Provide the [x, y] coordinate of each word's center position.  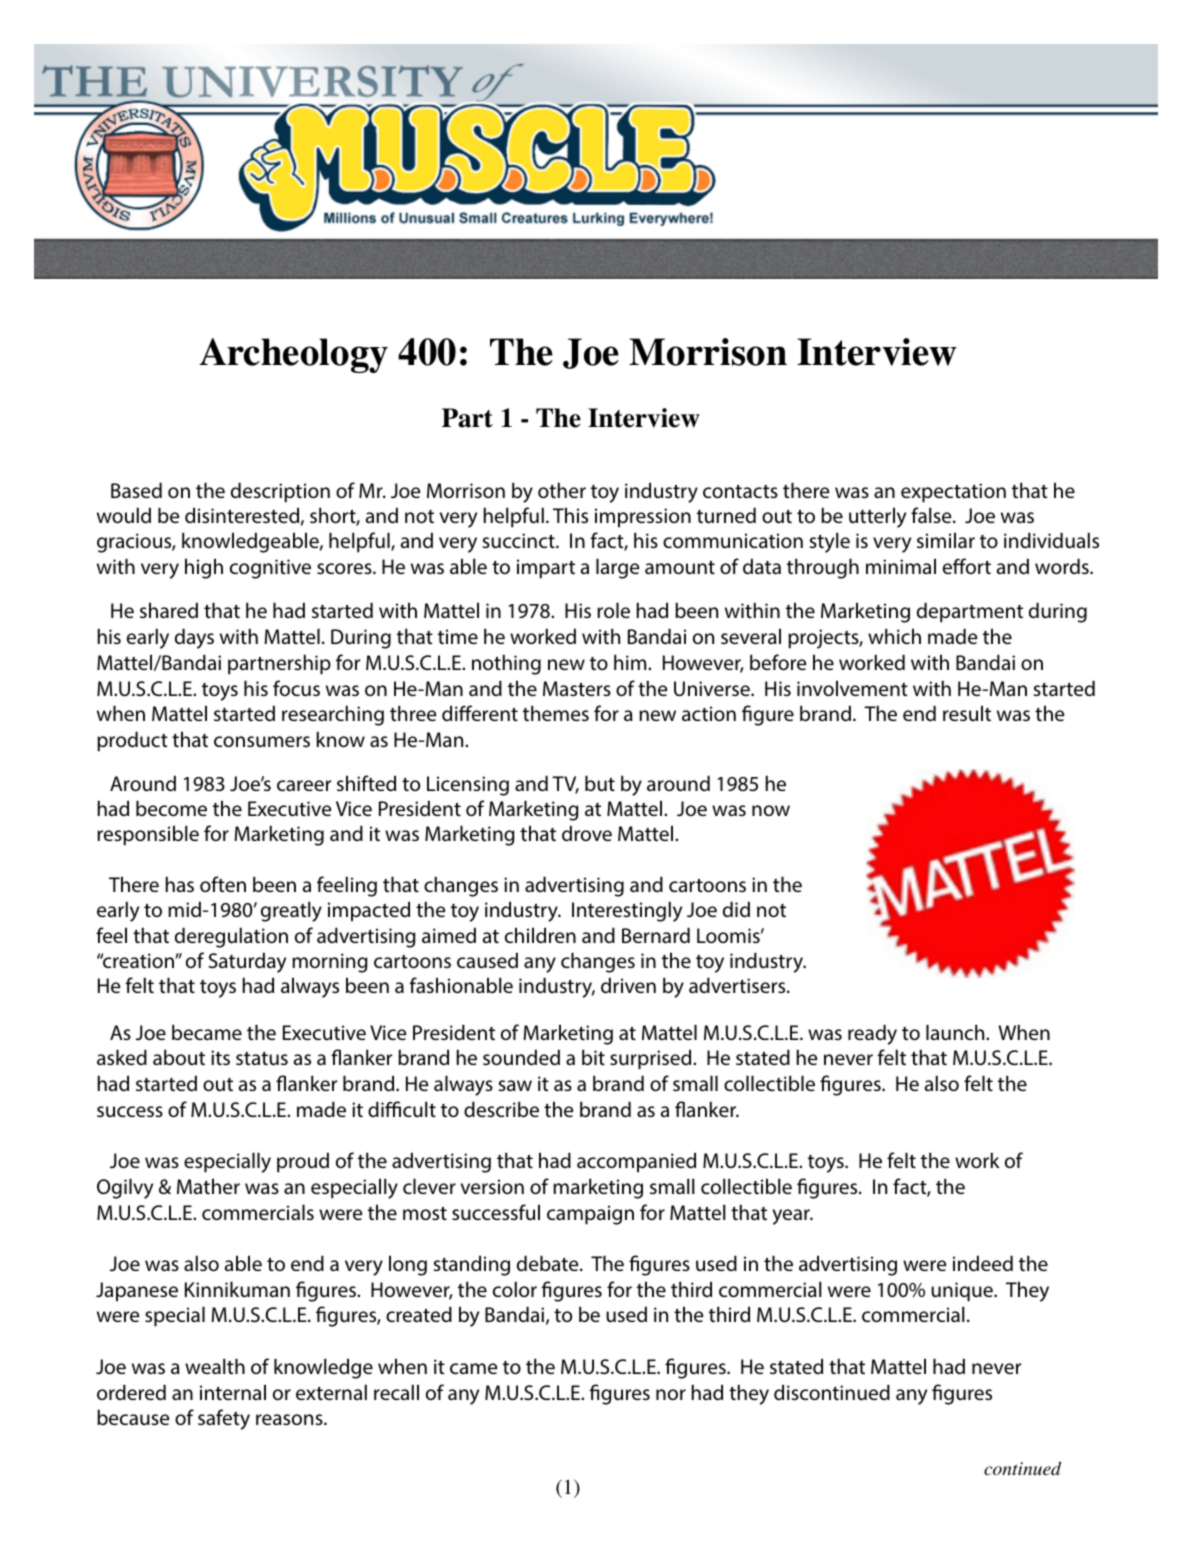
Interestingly [627, 911]
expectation [953, 493]
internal [233, 1392]
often [223, 884]
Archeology [293, 355]
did [736, 909]
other [562, 490]
